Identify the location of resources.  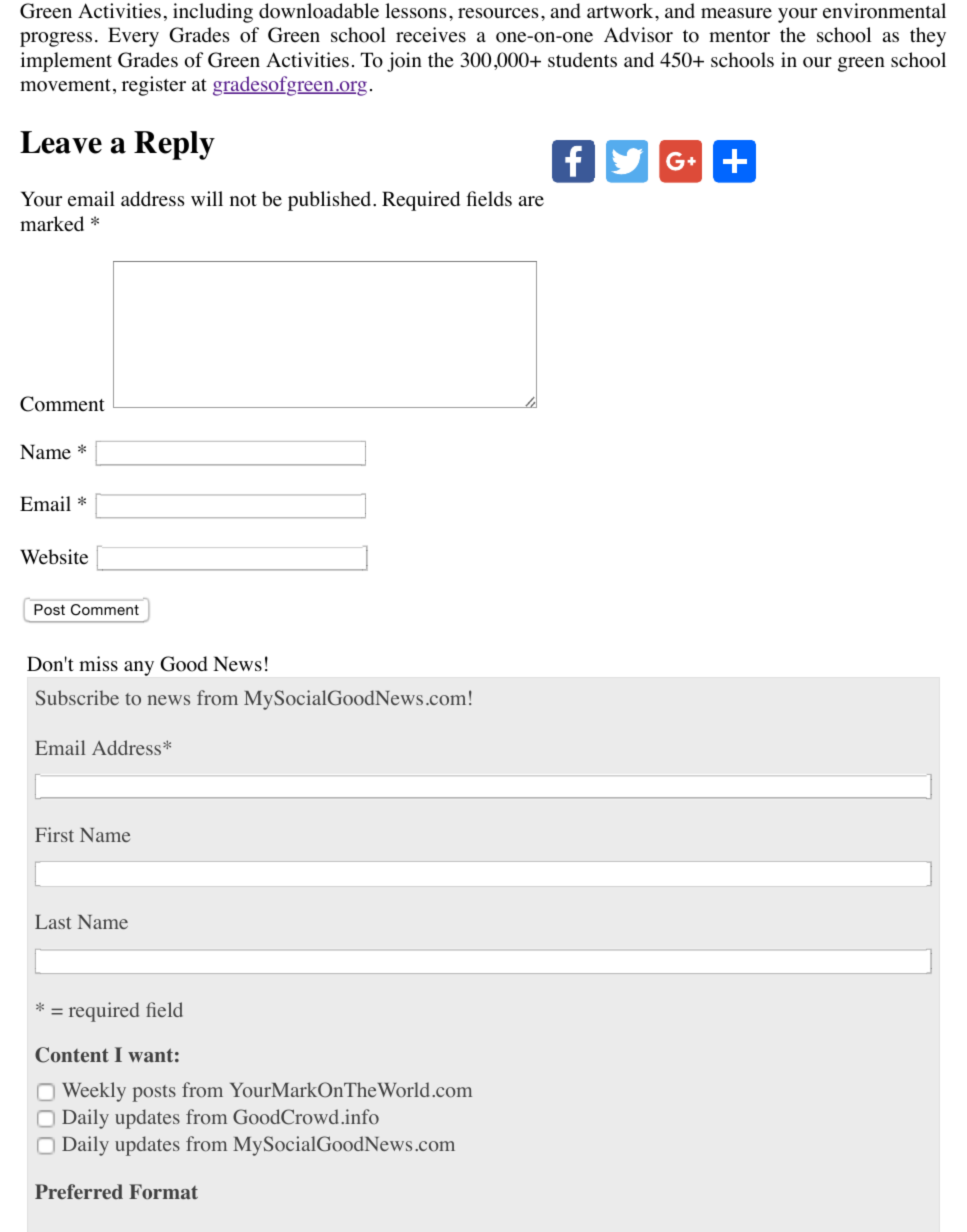
(498, 13).
